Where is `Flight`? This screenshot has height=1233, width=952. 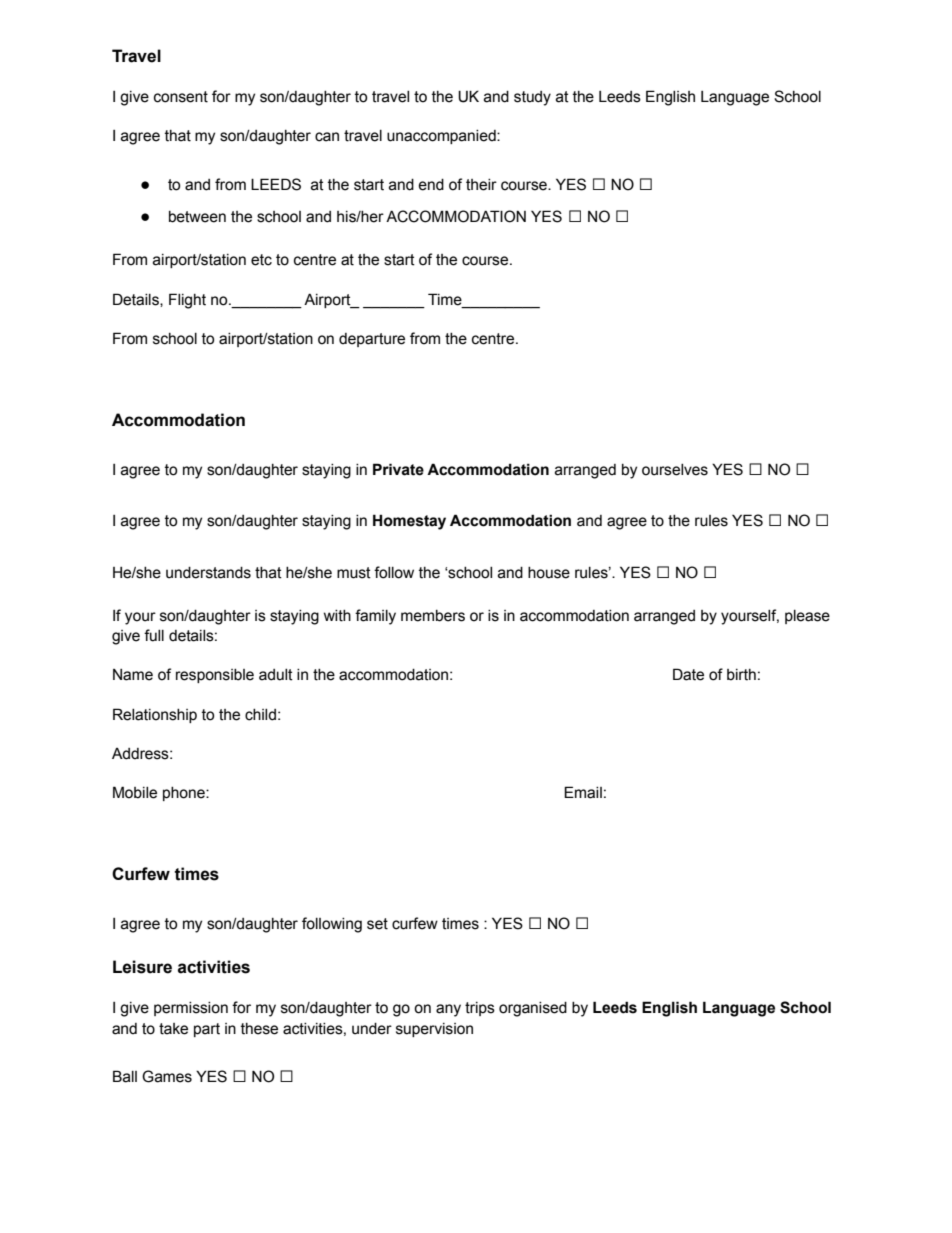
Flight is located at coordinates (187, 301).
